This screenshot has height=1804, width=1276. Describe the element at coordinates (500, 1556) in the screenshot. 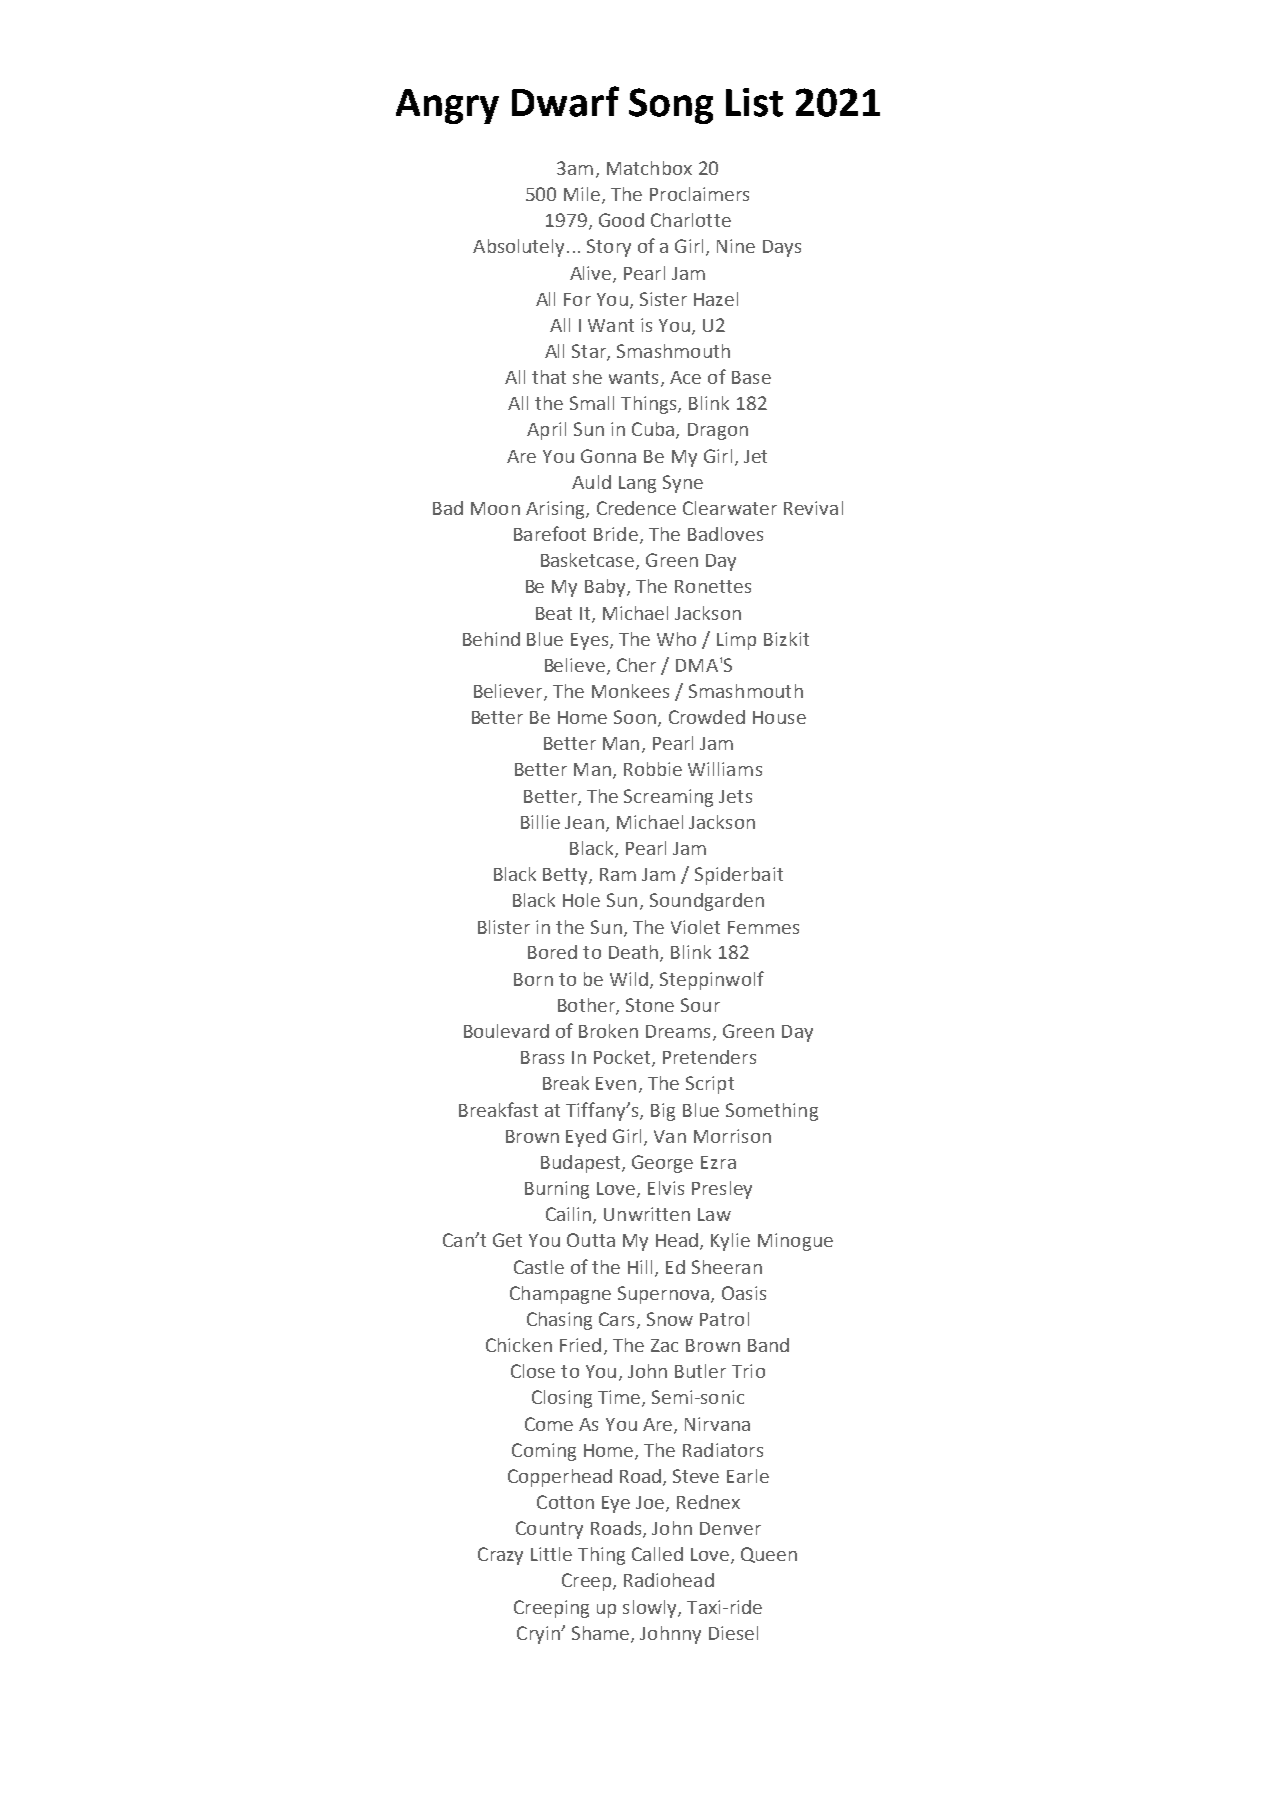

I see `Crazy` at that location.
